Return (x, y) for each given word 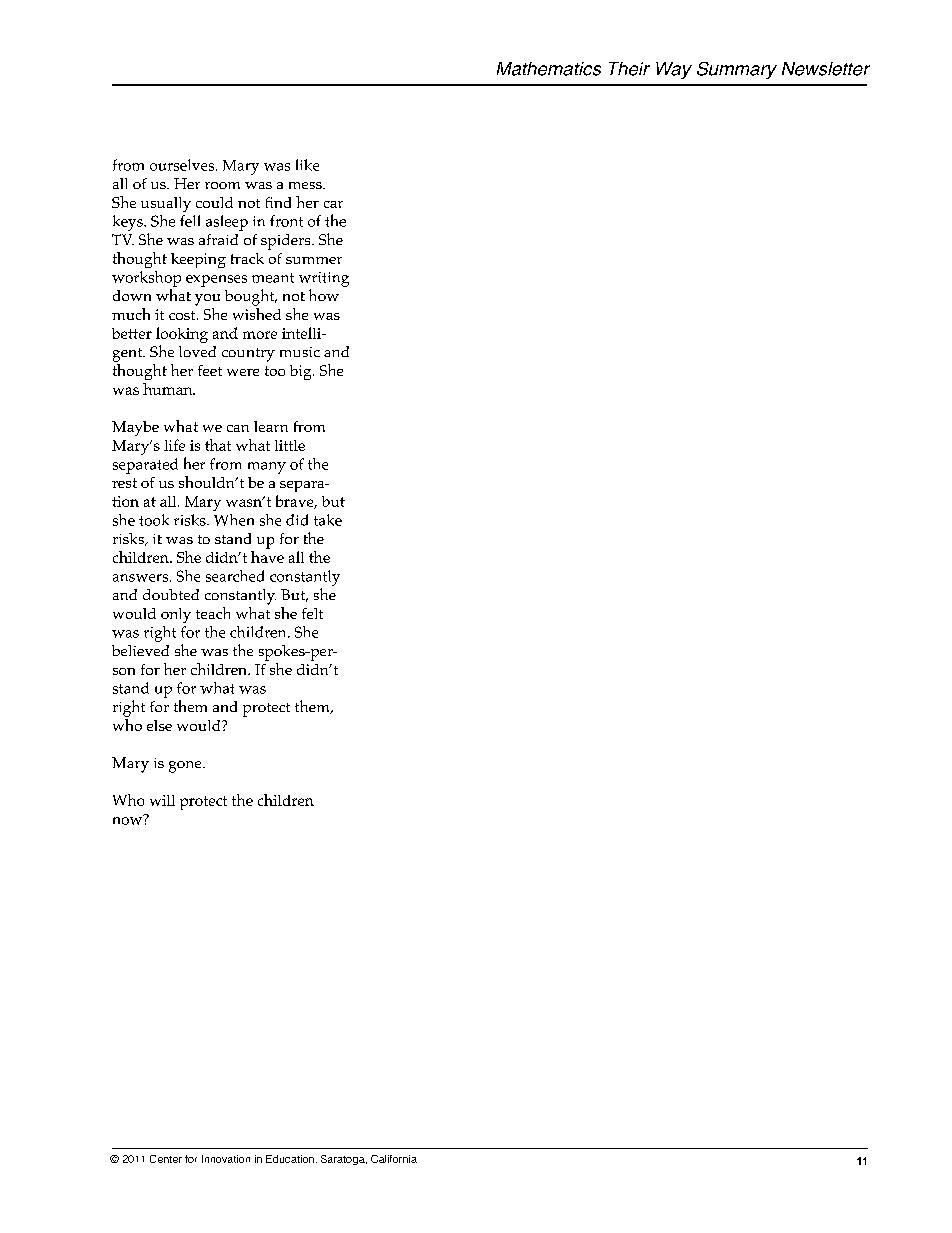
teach (213, 613)
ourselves (183, 165)
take (328, 520)
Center (166, 1159)
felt (312, 613)
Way (674, 70)
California (394, 1159)
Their (629, 69)
